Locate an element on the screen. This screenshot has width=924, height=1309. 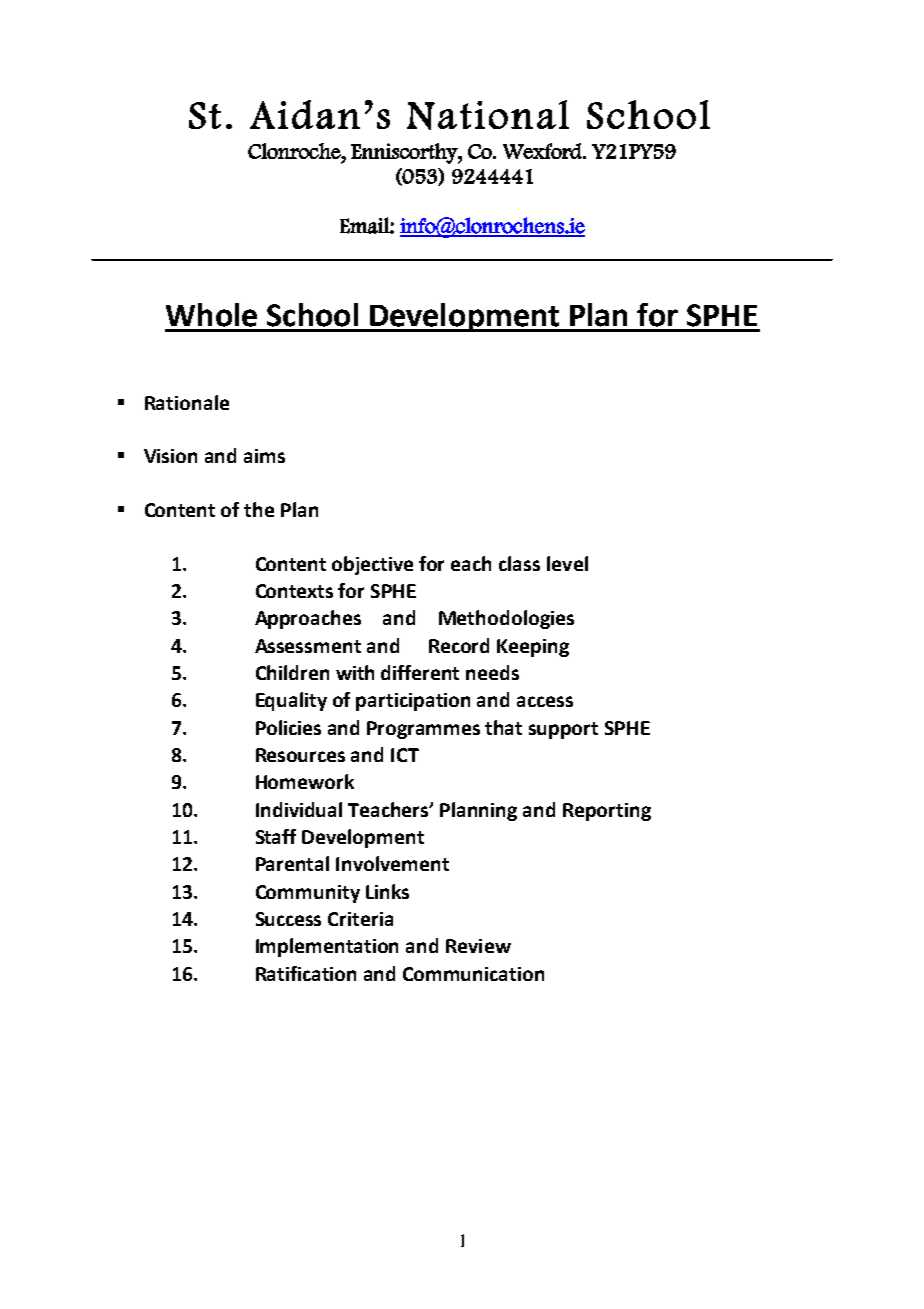
Success is located at coordinates (288, 919).
